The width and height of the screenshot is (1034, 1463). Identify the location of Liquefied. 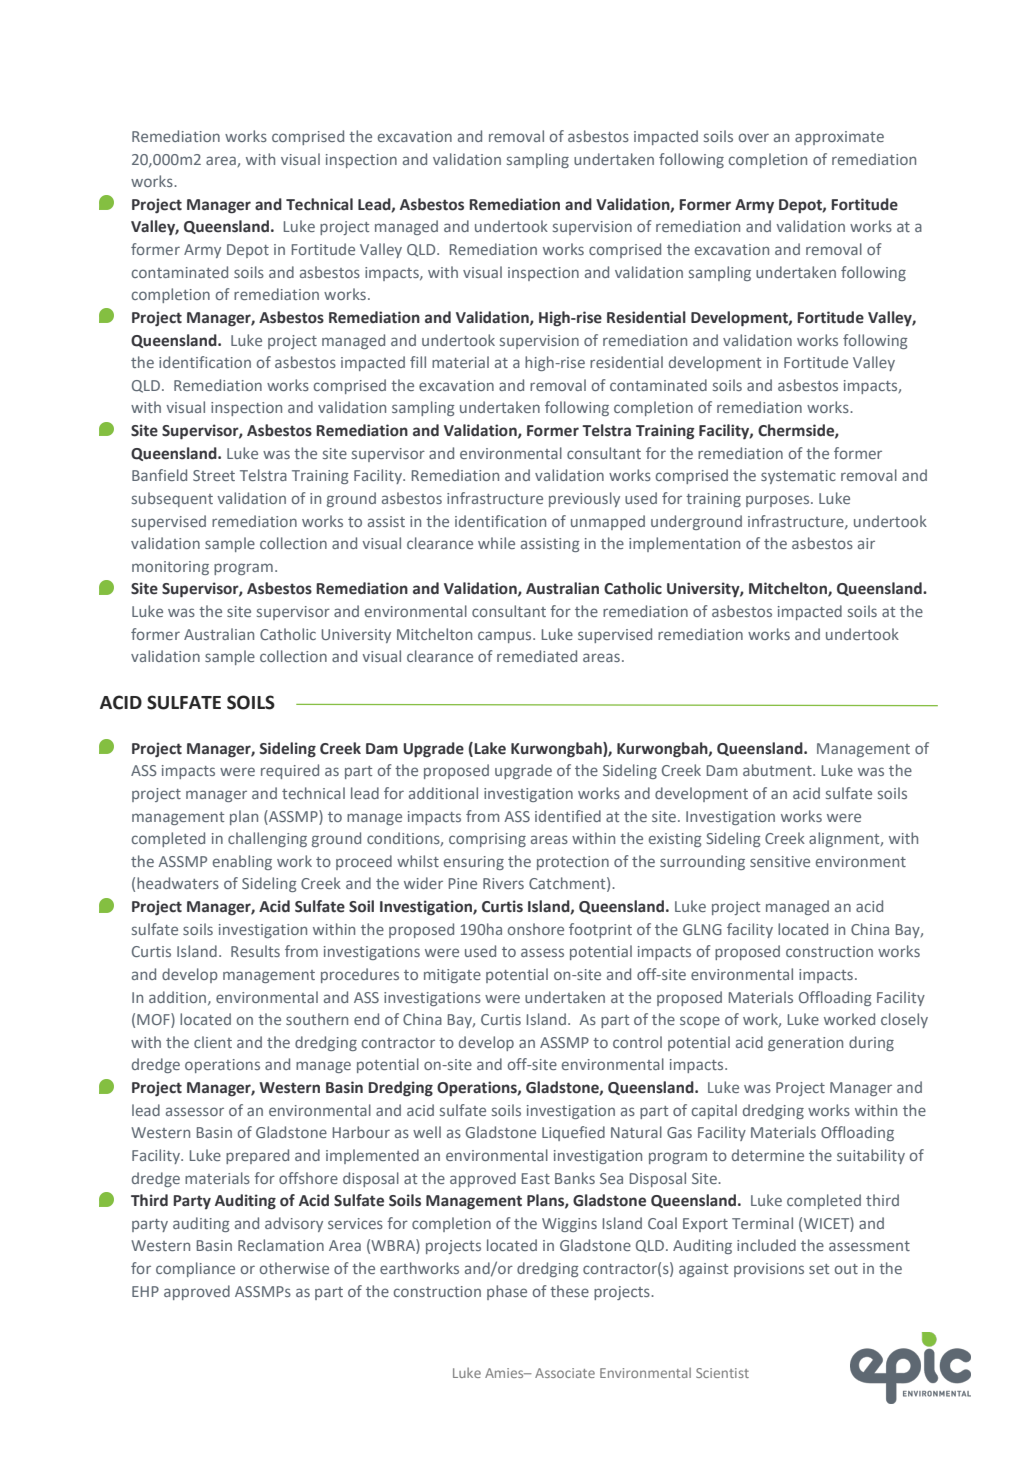
(573, 1133).
